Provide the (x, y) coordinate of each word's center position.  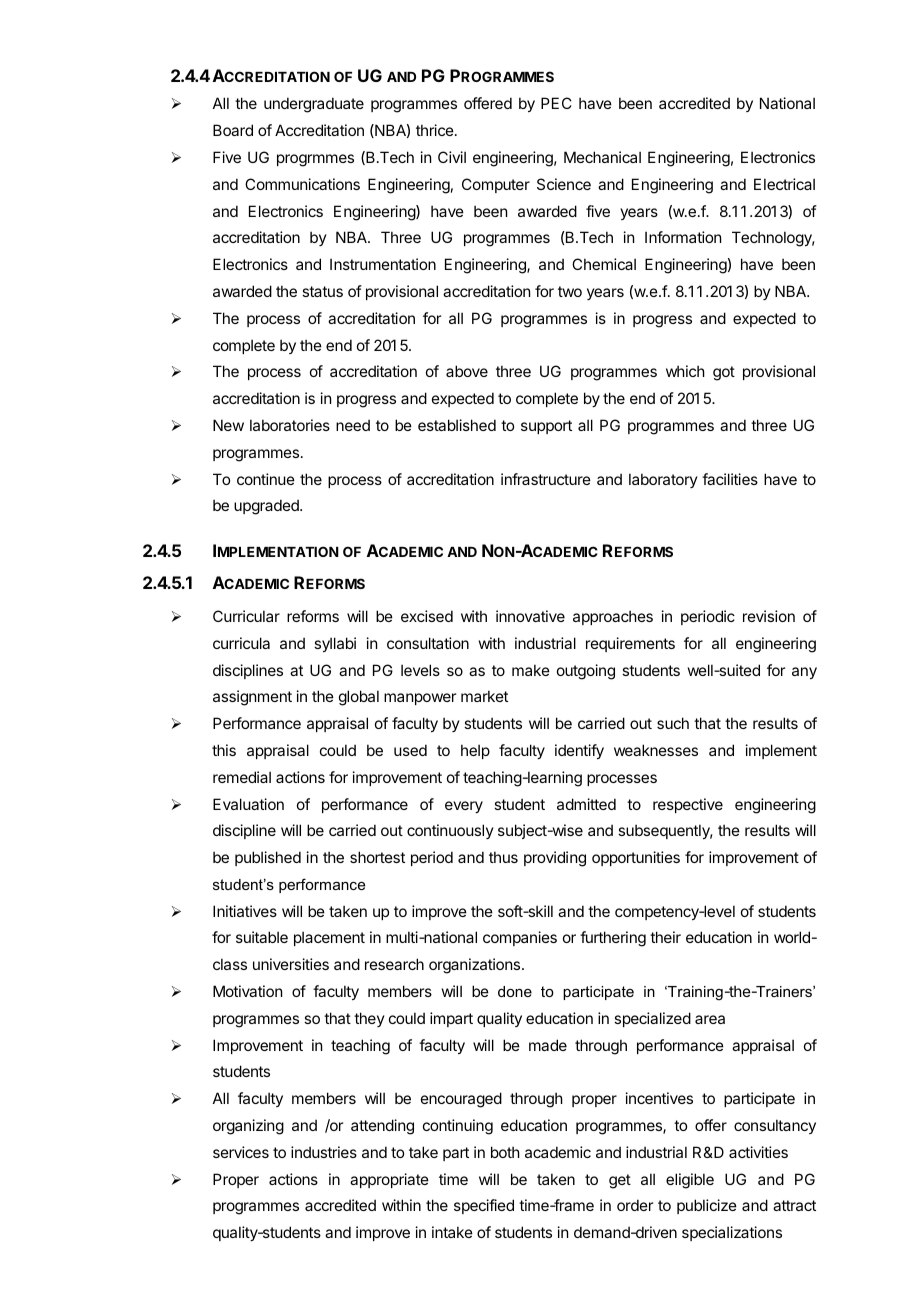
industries (324, 1152)
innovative (530, 616)
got (724, 373)
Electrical (784, 184)
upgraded (267, 507)
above (467, 371)
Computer (496, 185)
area (710, 1019)
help (475, 751)
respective (688, 805)
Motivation (247, 991)
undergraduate (314, 105)
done (515, 991)
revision (769, 616)
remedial (242, 777)
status (322, 291)
